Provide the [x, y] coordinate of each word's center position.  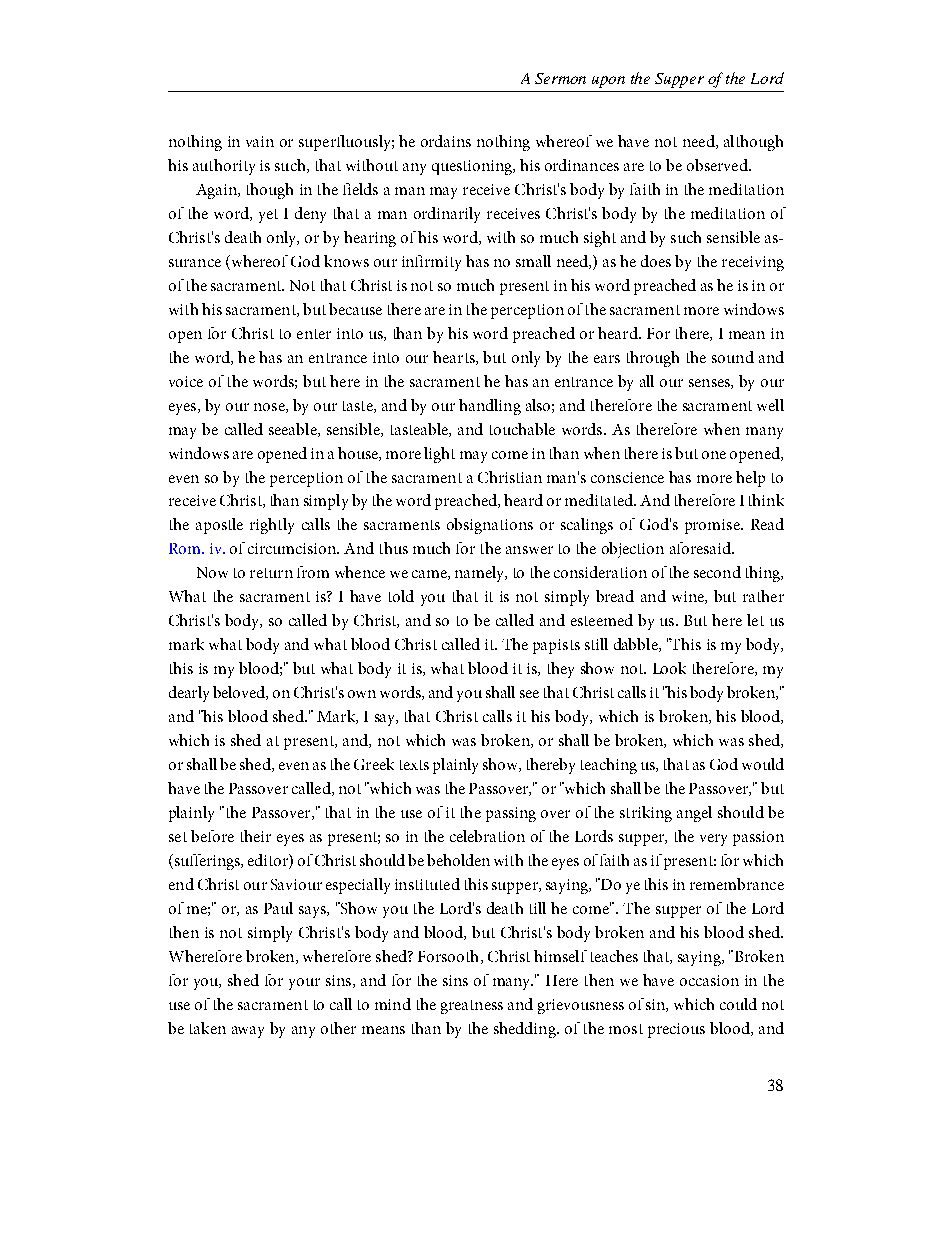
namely [481, 574]
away [248, 1032]
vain [260, 141]
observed [718, 165]
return [271, 573]
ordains [446, 141]
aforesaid [701, 548]
